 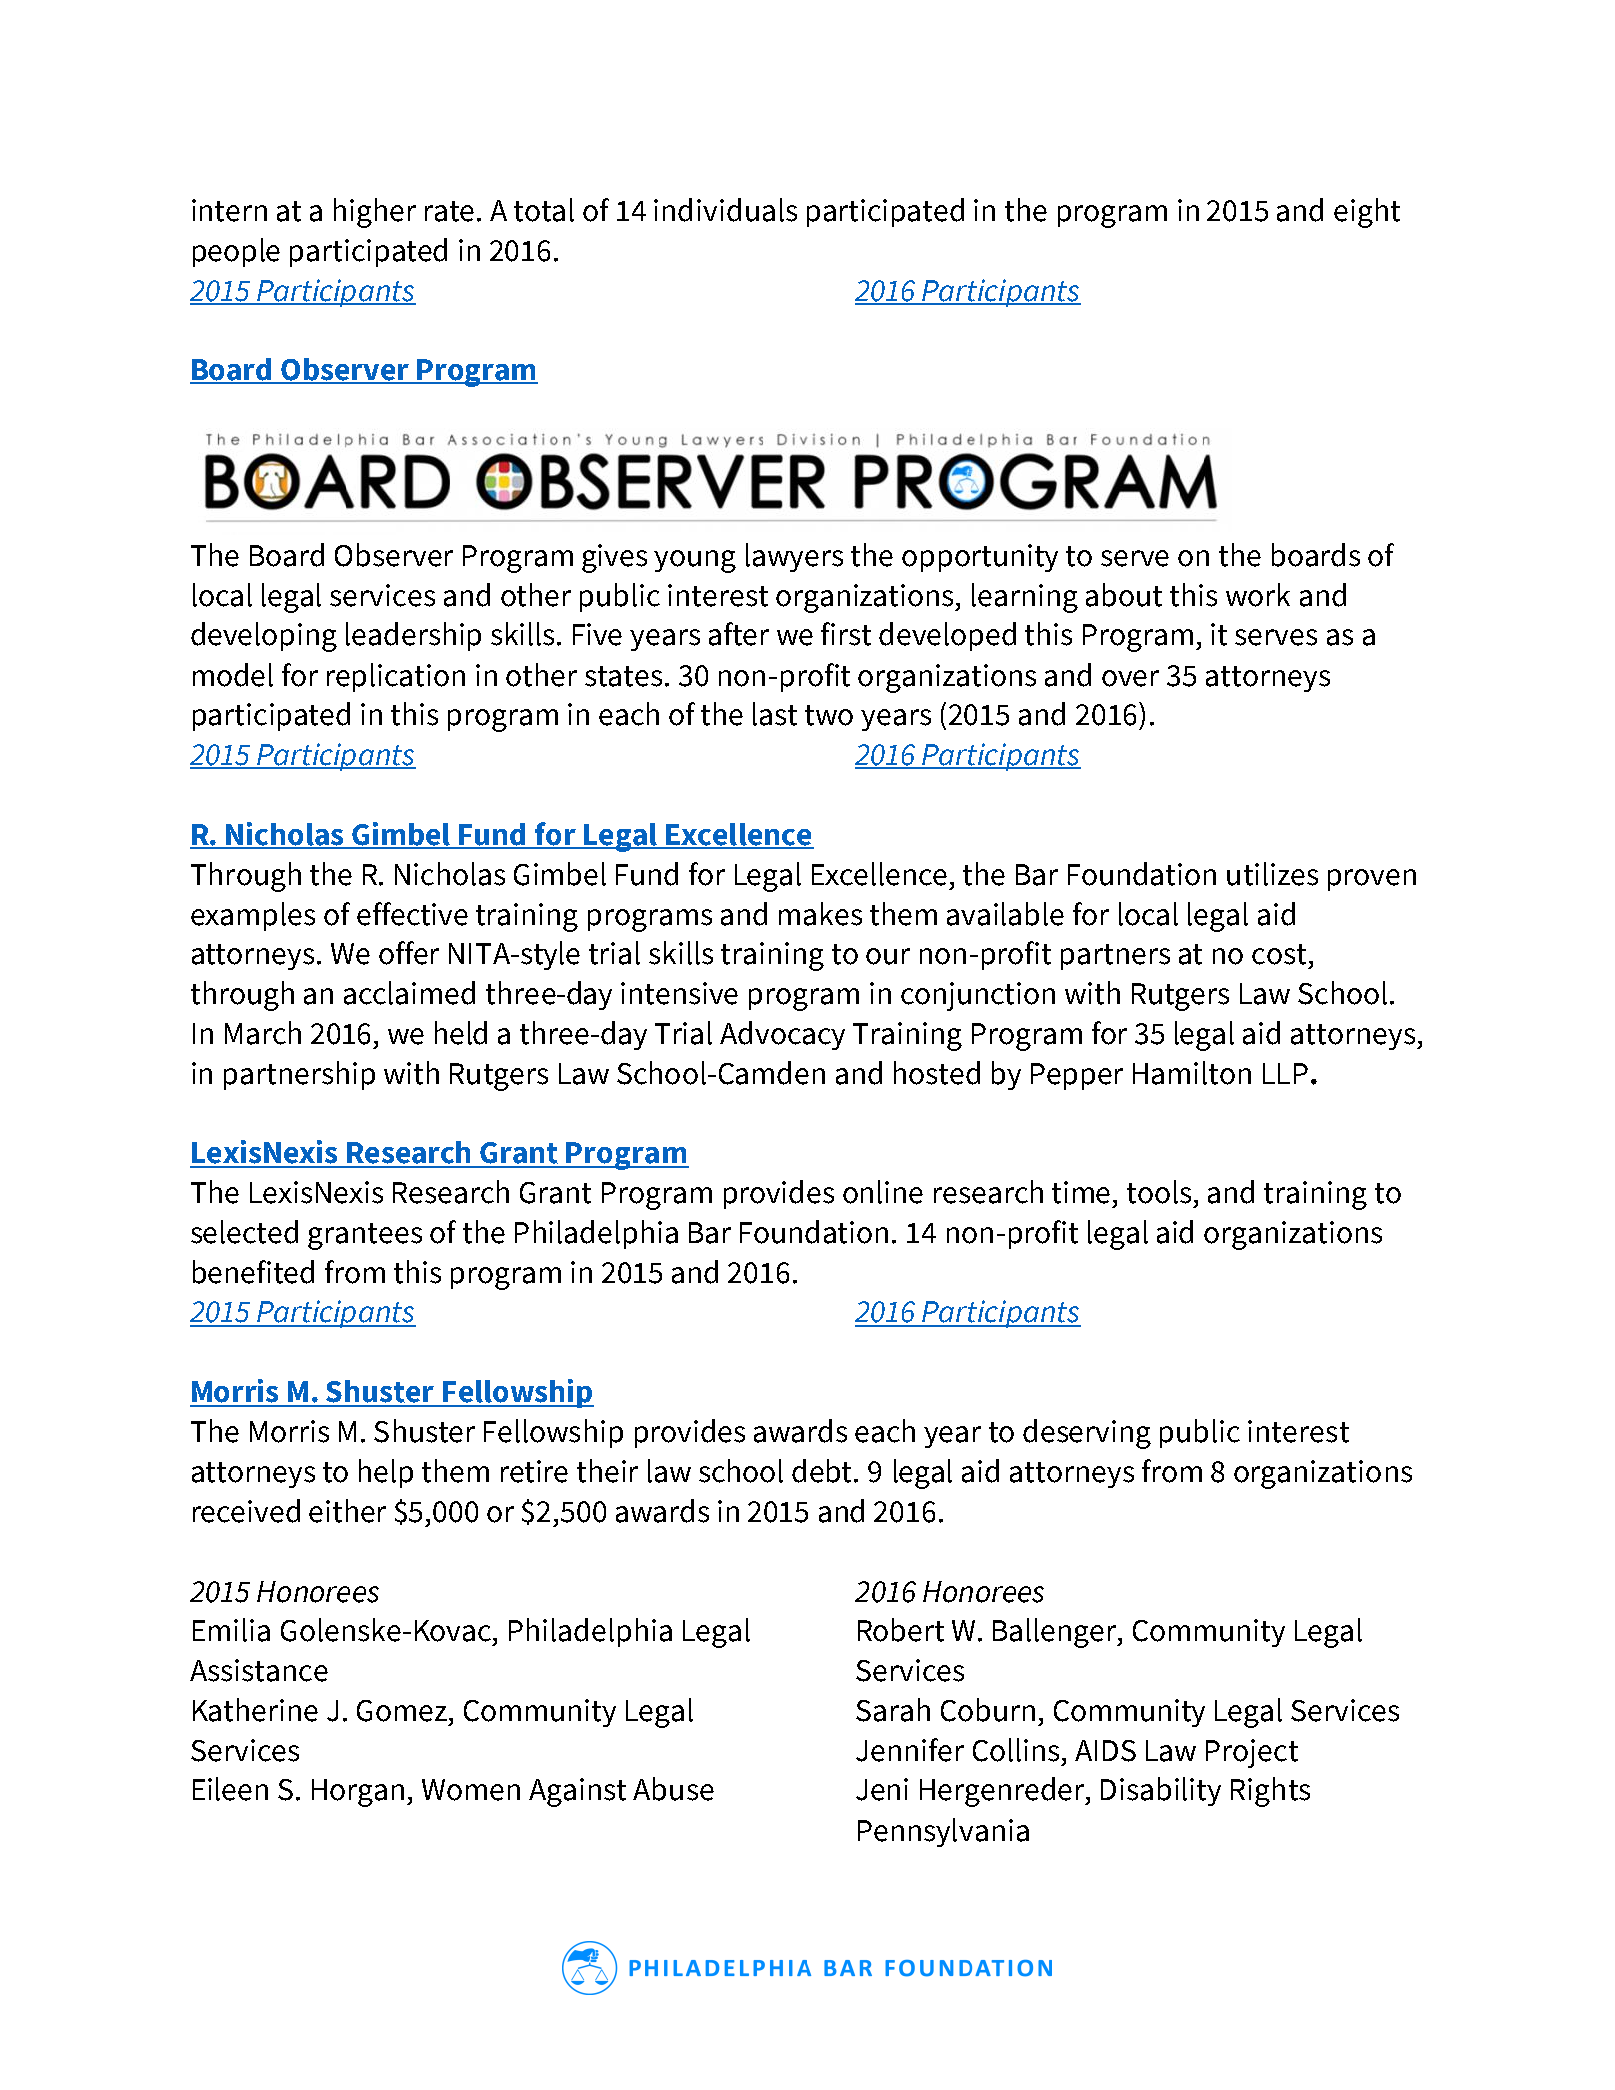 I want to click on Horgan, so click(x=358, y=1793).
